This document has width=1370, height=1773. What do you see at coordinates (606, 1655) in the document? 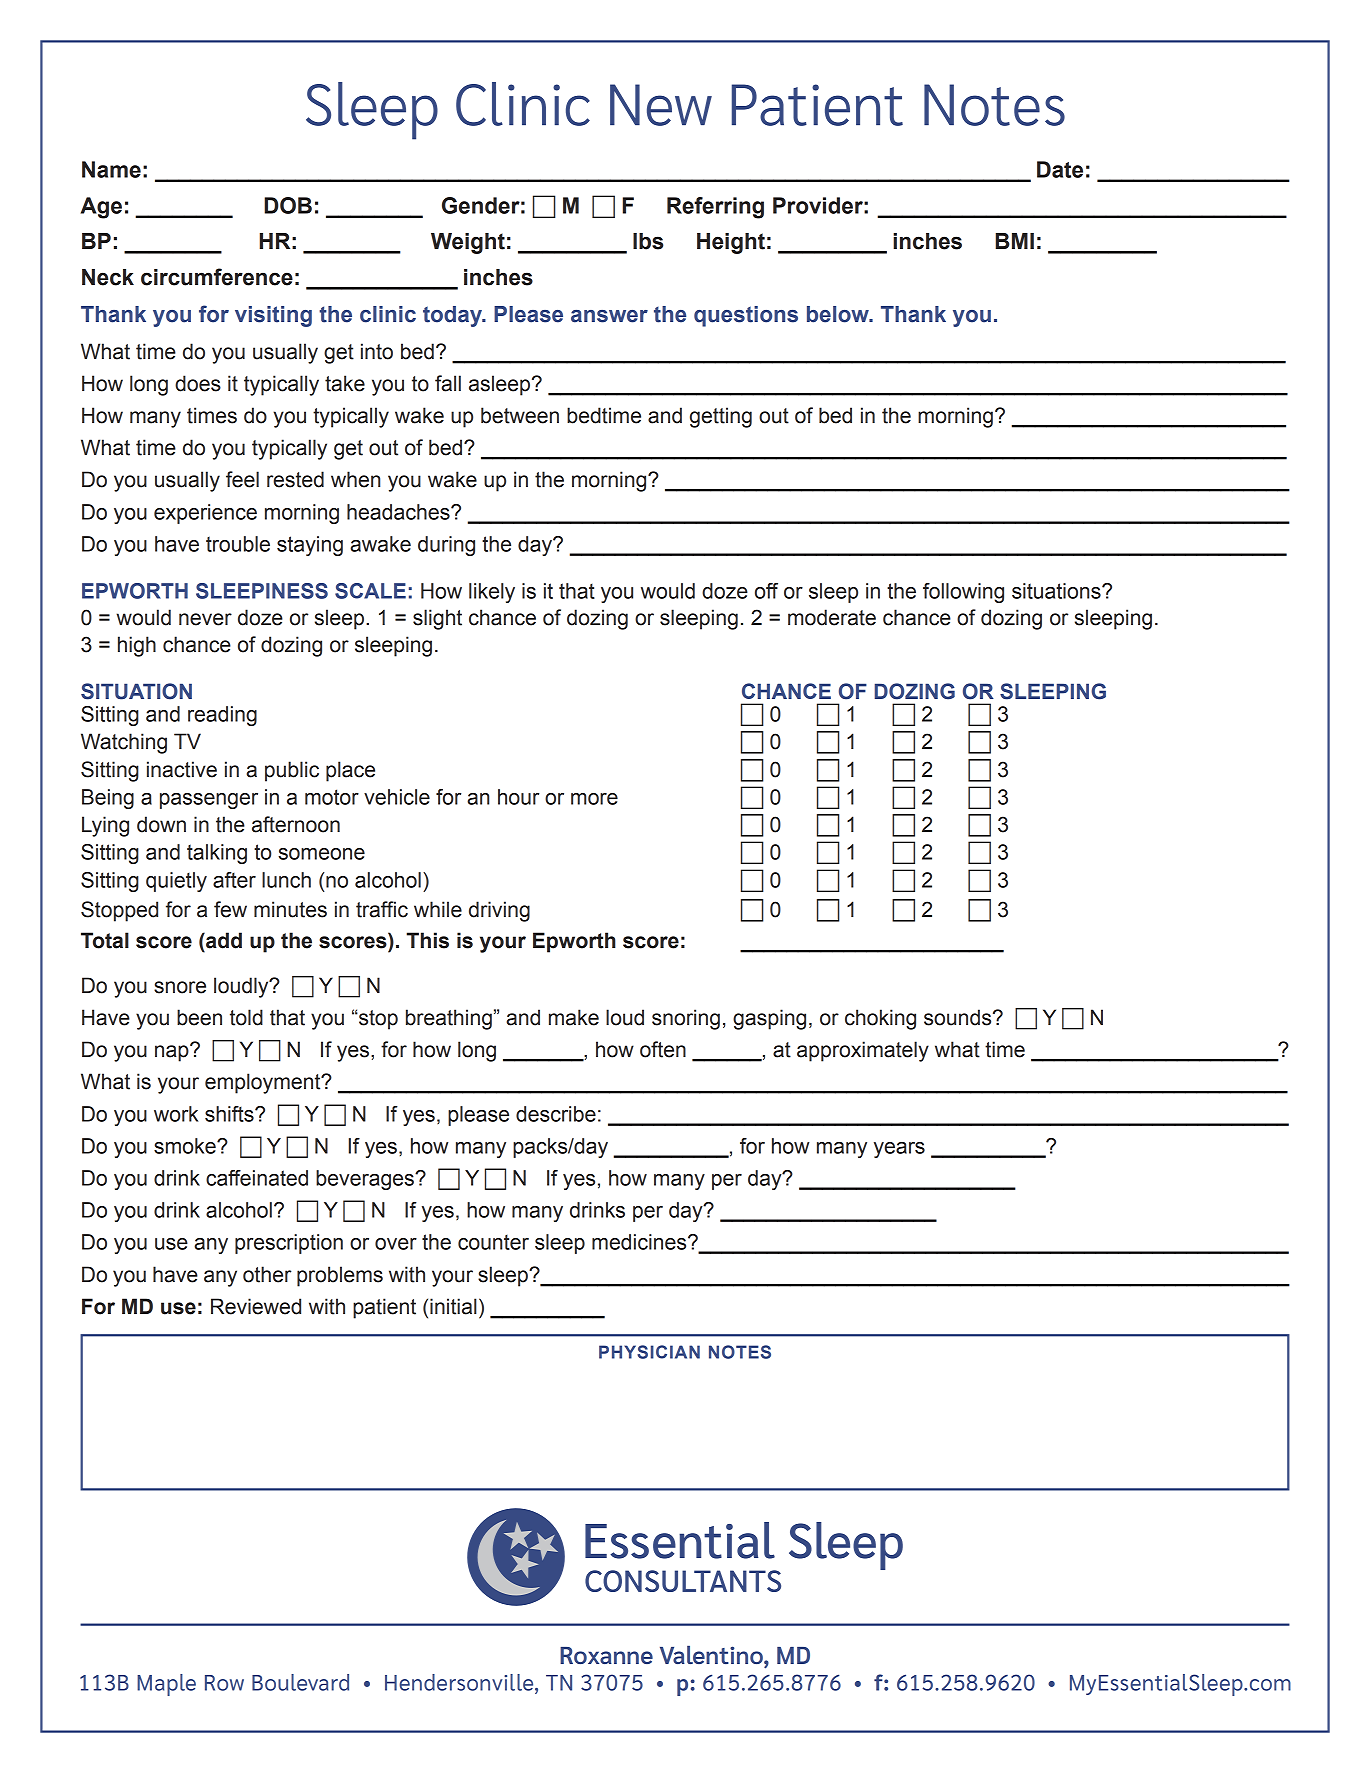
I see `Roxanne` at bounding box center [606, 1655].
